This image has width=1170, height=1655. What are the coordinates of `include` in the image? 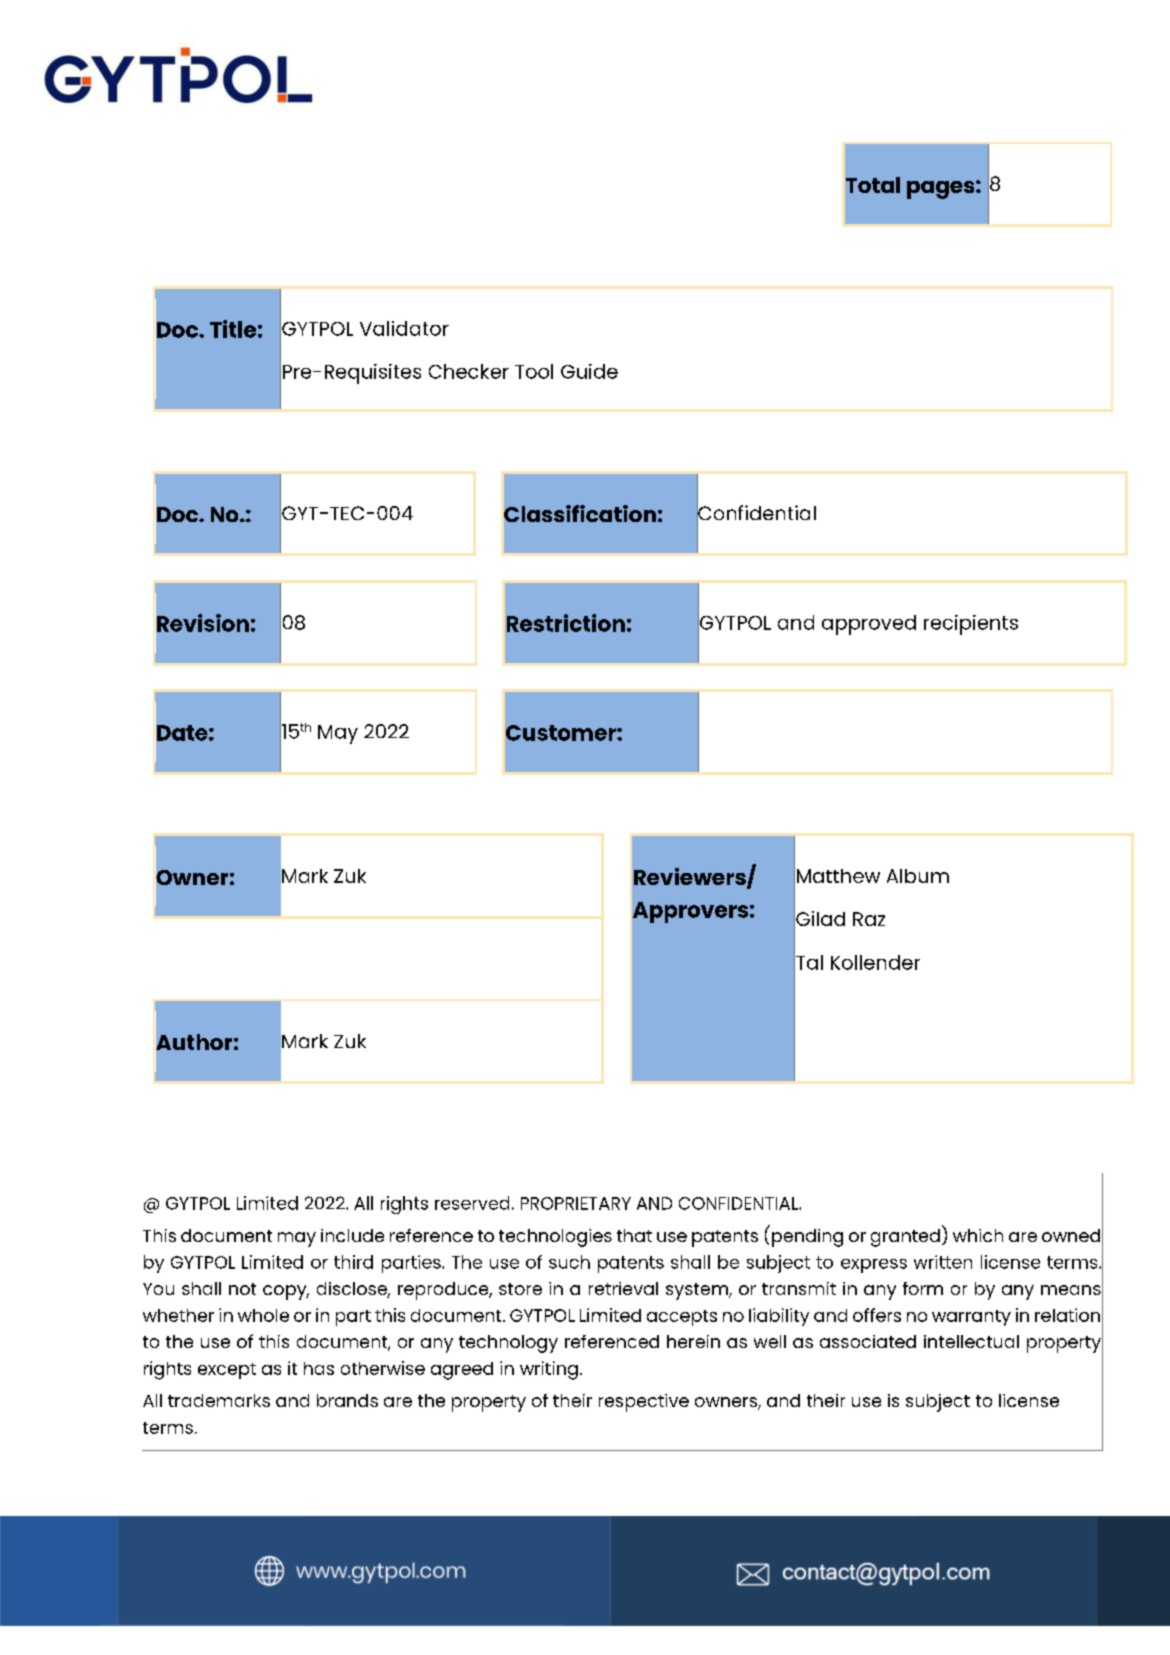 It's located at (352, 1235).
